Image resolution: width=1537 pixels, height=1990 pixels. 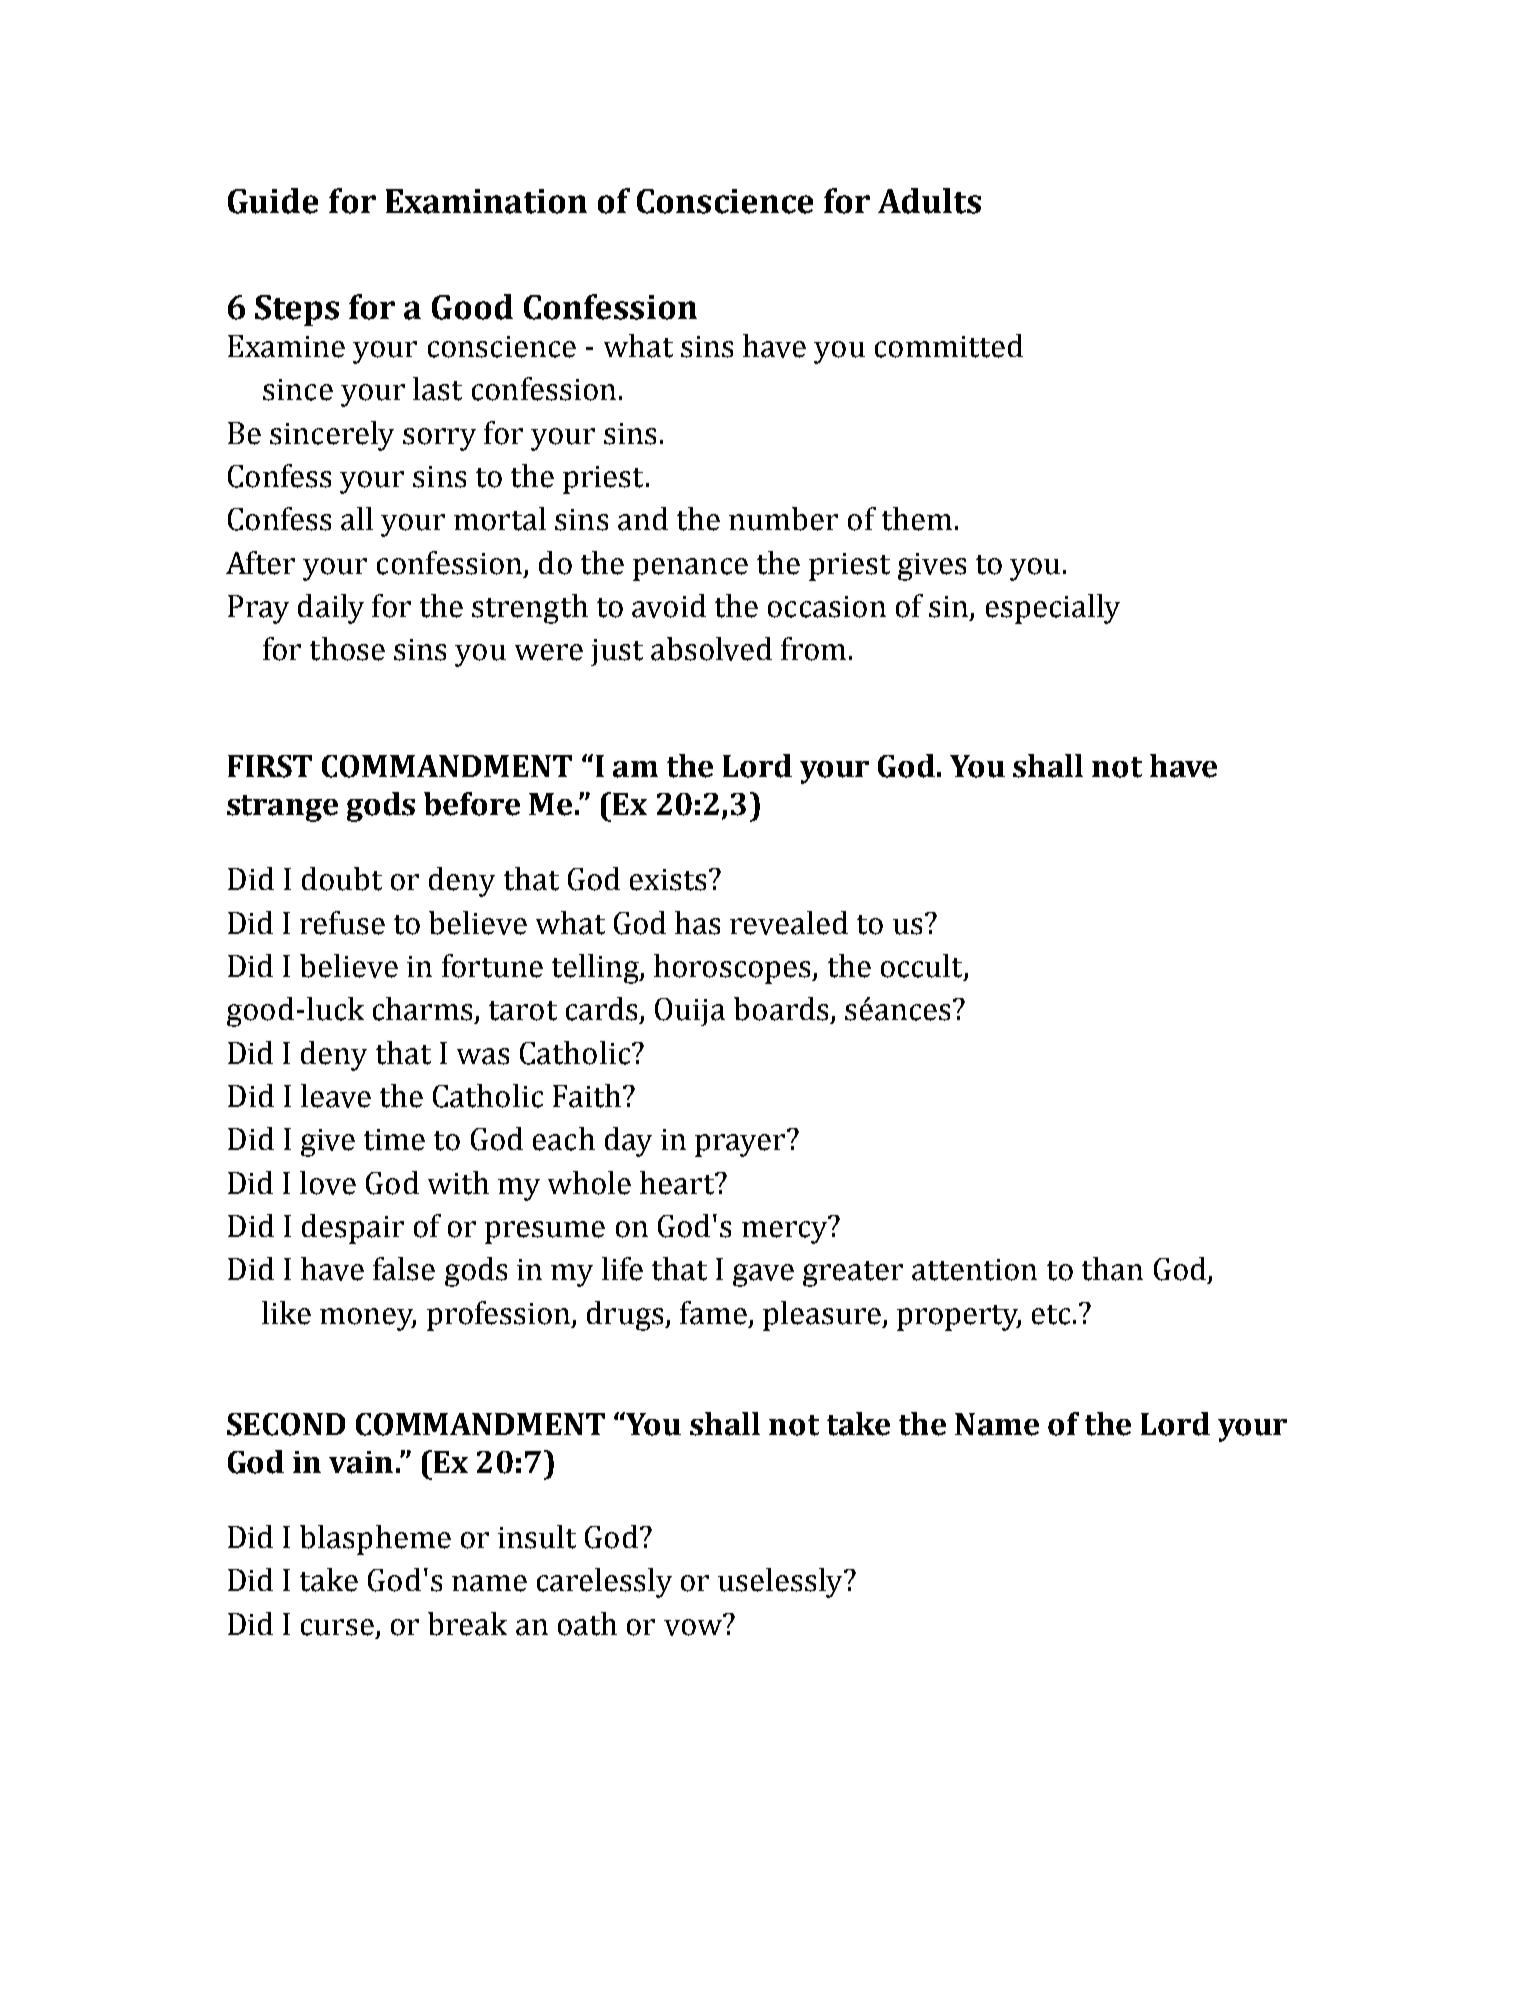 I want to click on attention, so click(x=974, y=1270).
